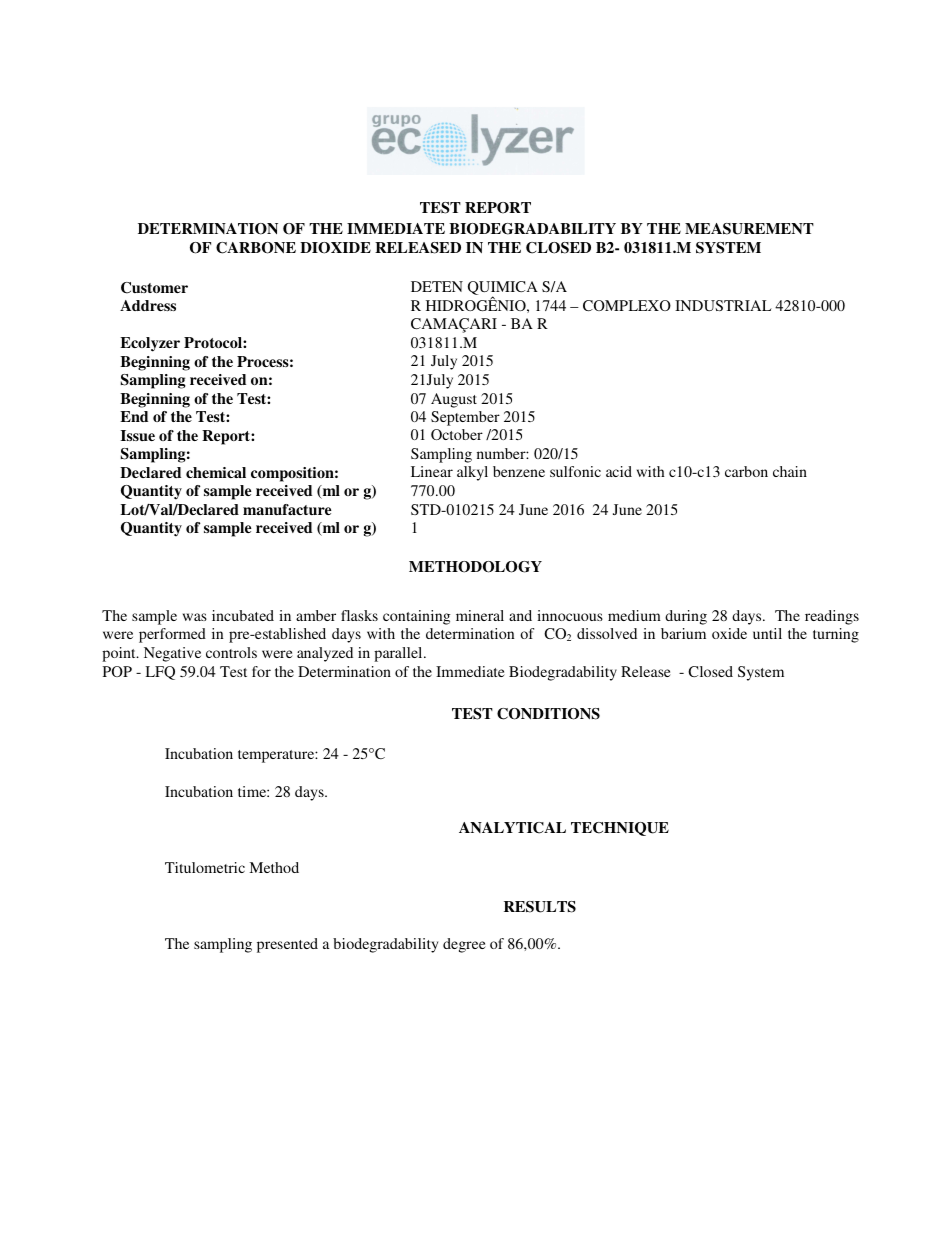  I want to click on presented, so click(287, 945).
